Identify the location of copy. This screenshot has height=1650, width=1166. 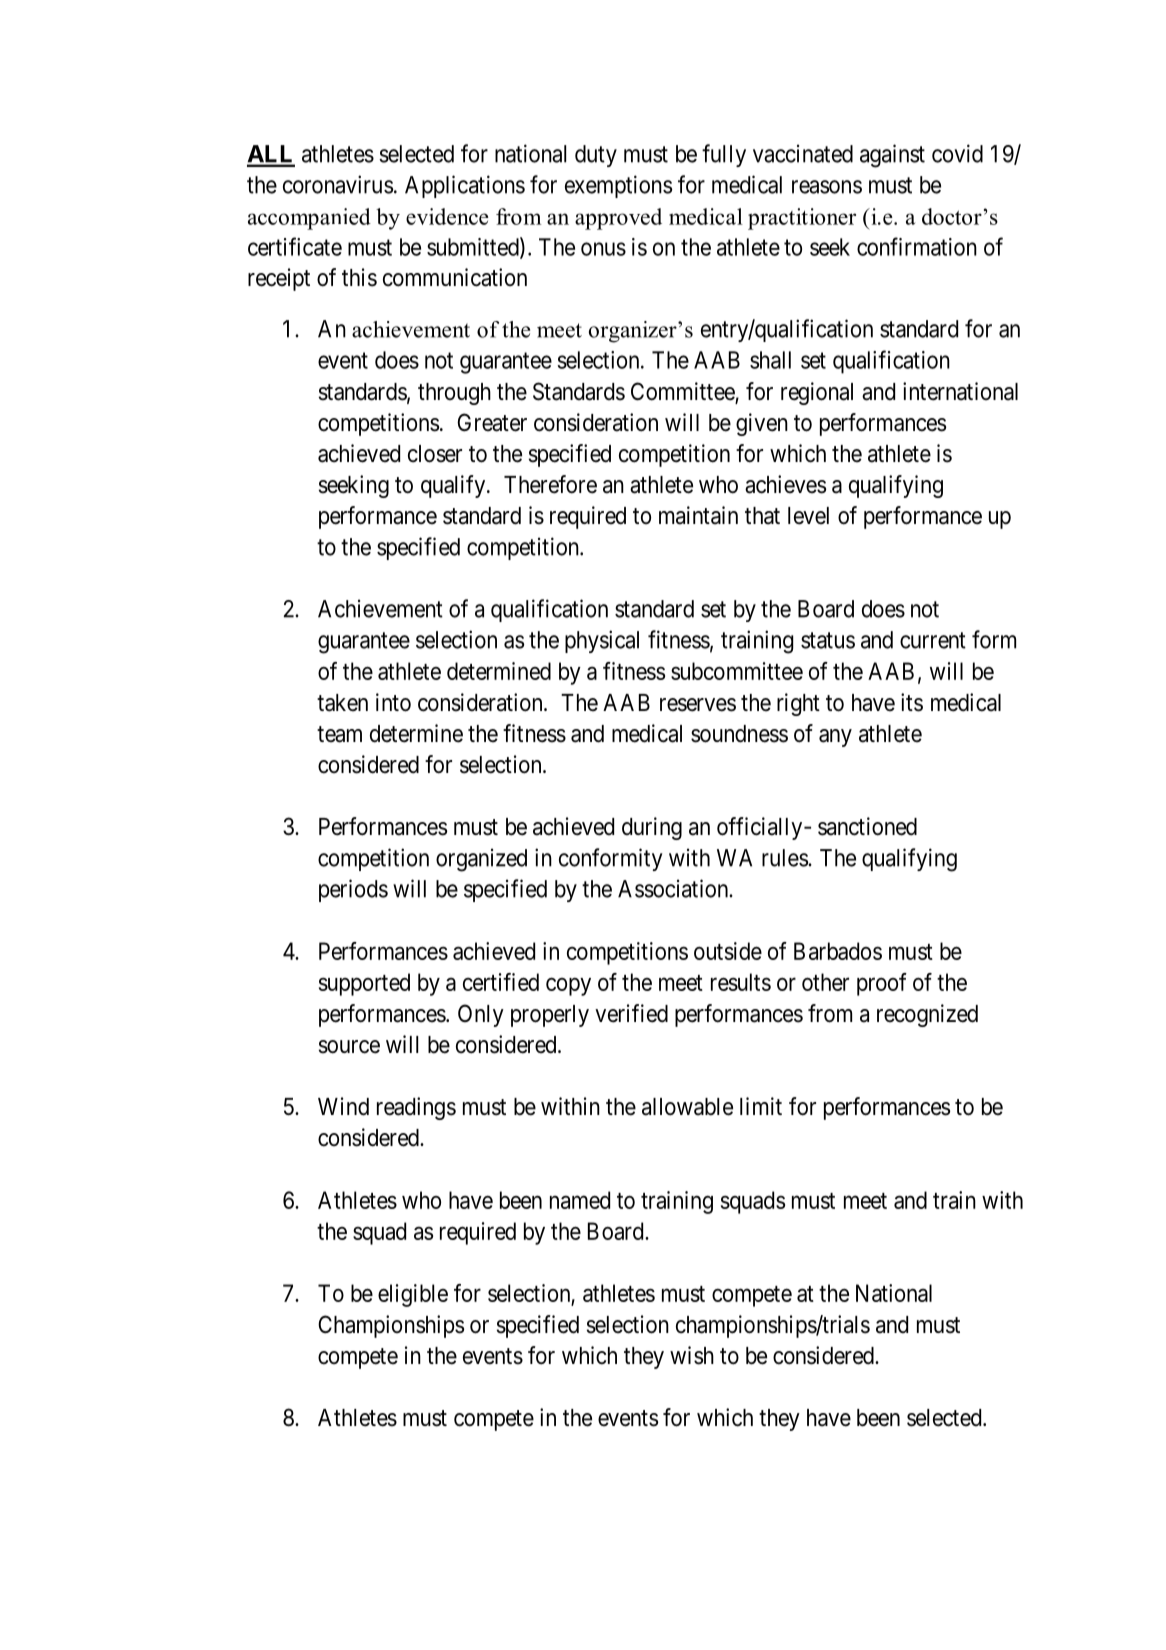
(568, 987).
